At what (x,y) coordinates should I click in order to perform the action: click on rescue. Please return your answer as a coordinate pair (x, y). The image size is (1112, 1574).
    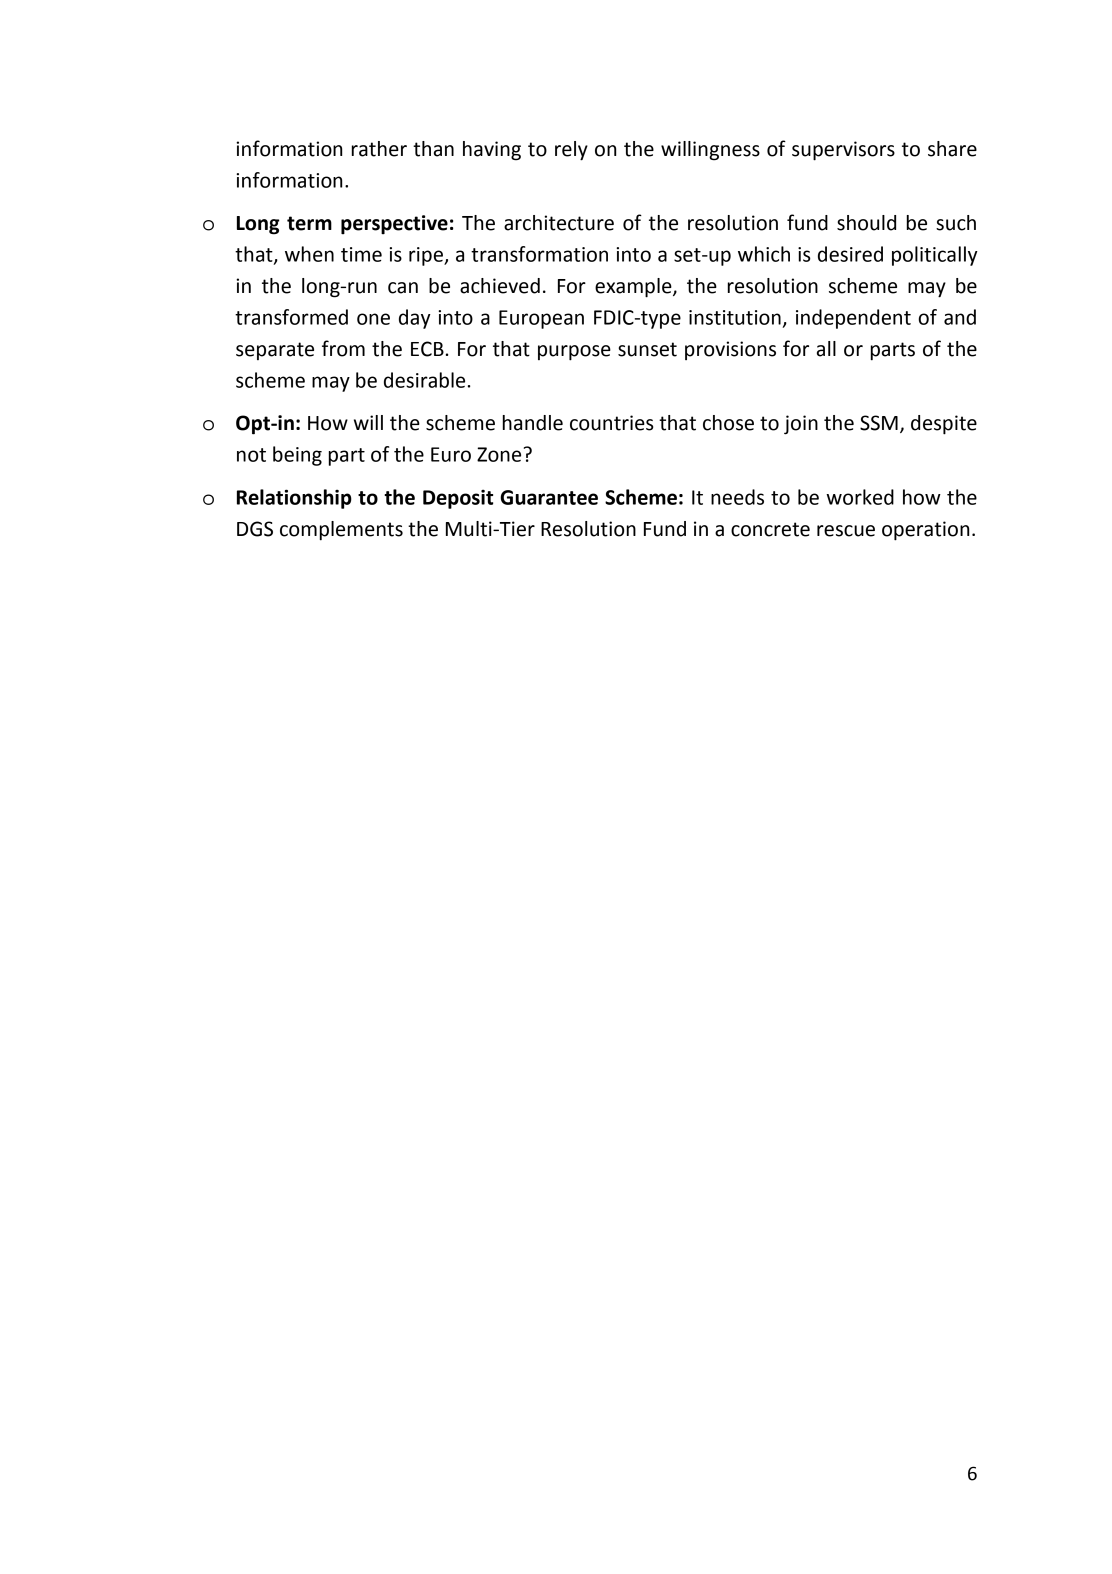
    Looking at the image, I should click on (846, 531).
